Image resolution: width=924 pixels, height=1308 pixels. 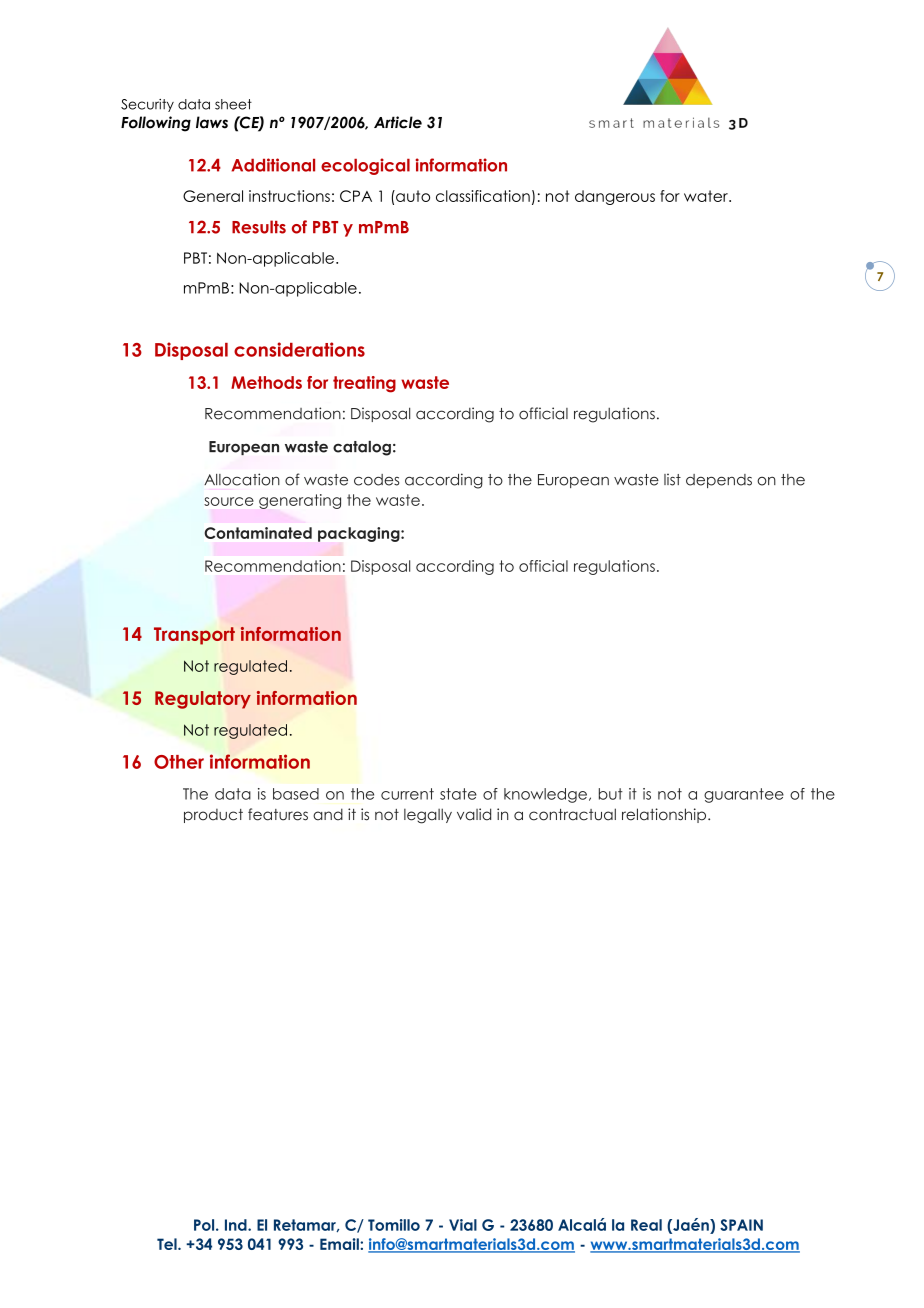 I want to click on Regulatory, so click(x=203, y=700).
